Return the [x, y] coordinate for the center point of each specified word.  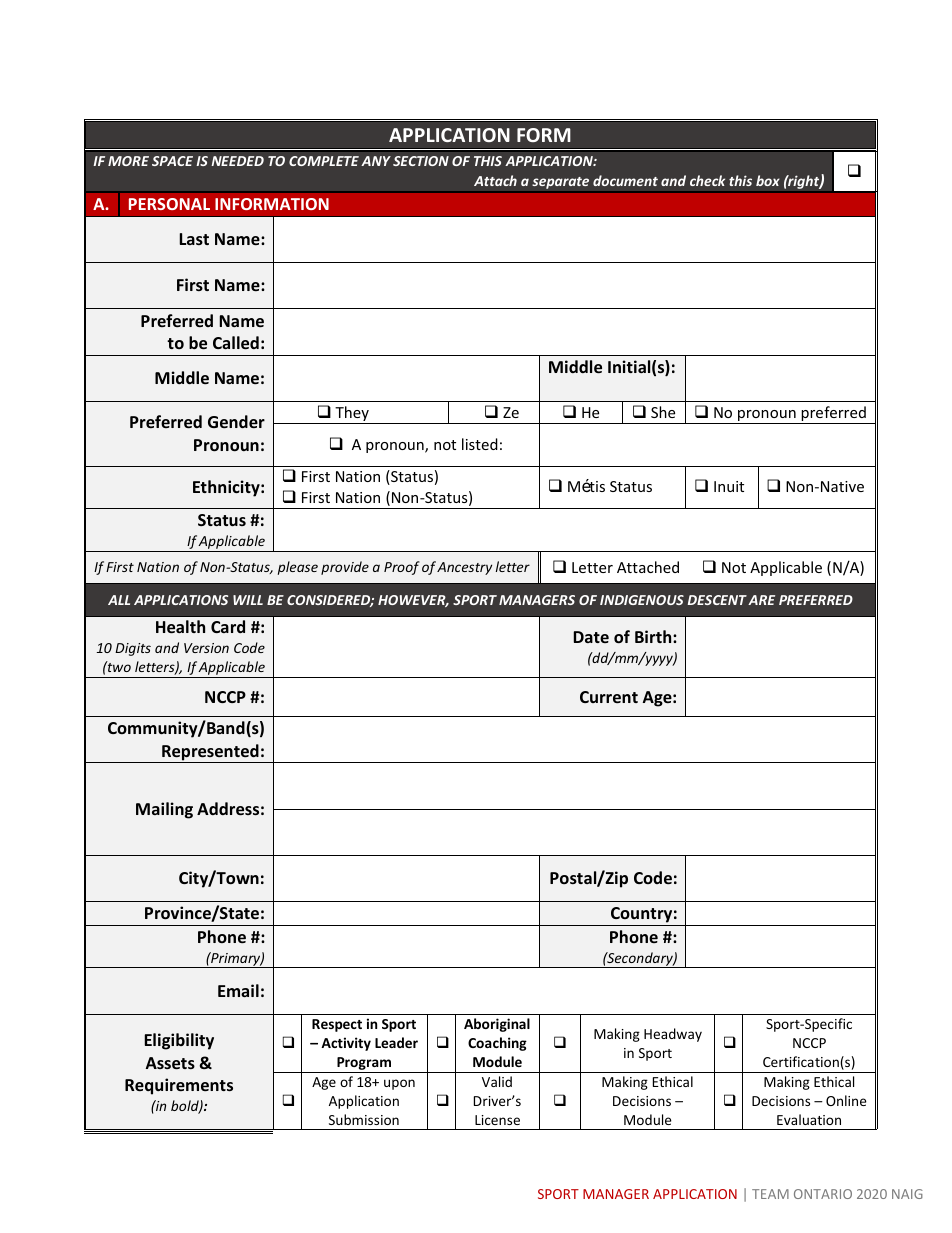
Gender [236, 421]
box [768, 180]
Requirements [179, 1086]
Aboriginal [497, 1025]
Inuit [729, 486]
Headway [673, 1035]
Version [206, 648]
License [497, 1120]
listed [480, 444]
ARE [761, 600]
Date [591, 637]
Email [238, 990]
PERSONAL [169, 204]
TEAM [770, 1194]
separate [561, 184]
